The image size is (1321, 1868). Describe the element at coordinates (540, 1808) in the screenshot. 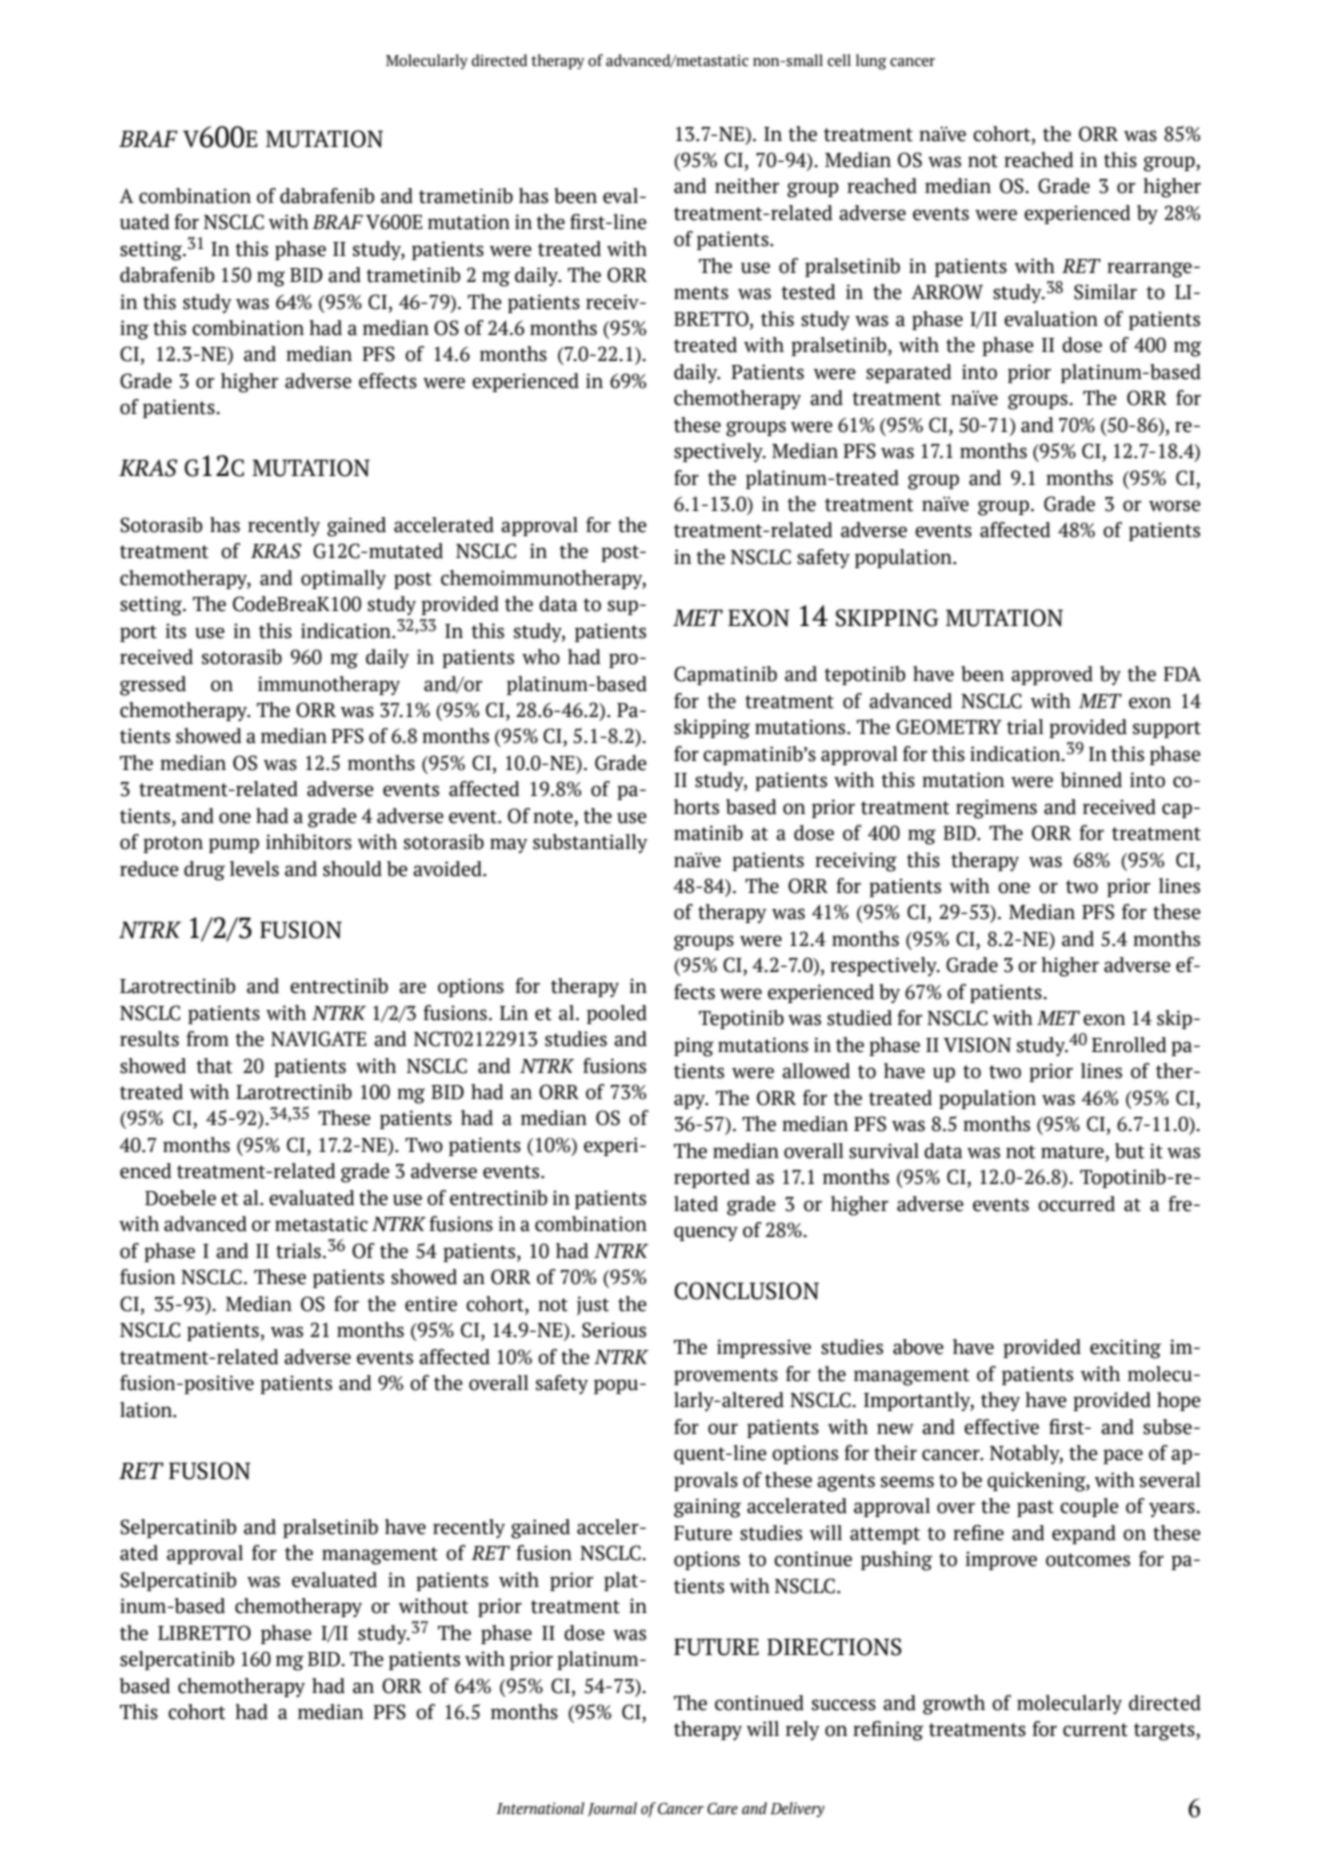

I see `International` at that location.
